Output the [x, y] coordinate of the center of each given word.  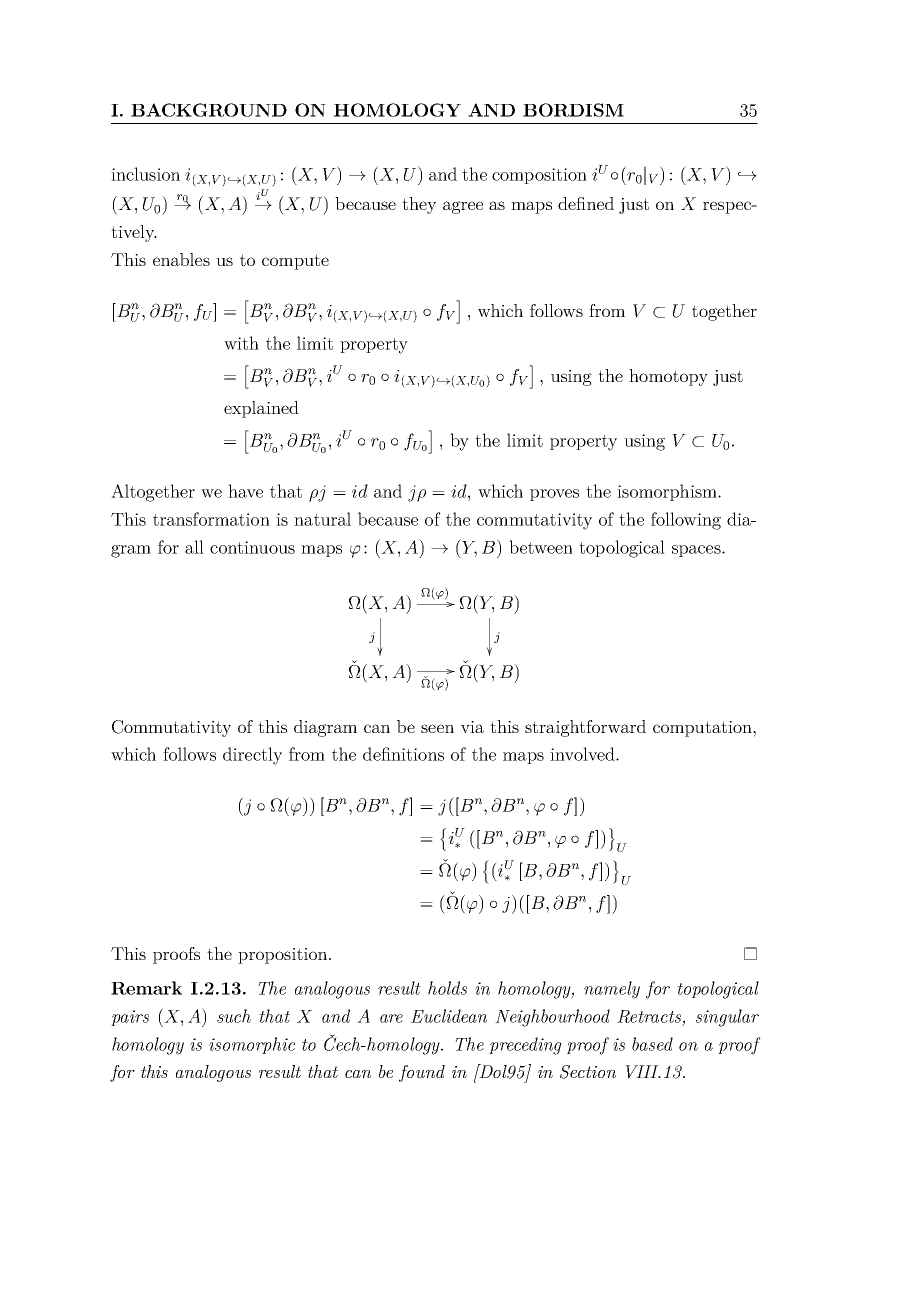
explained [261, 409]
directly [252, 756]
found [422, 1073]
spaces [697, 551]
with [241, 343]
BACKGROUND [209, 110]
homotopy [668, 377]
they [419, 205]
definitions [403, 754]
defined [586, 203]
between [541, 547]
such [234, 1016]
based [652, 1044]
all [194, 547]
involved [583, 754]
